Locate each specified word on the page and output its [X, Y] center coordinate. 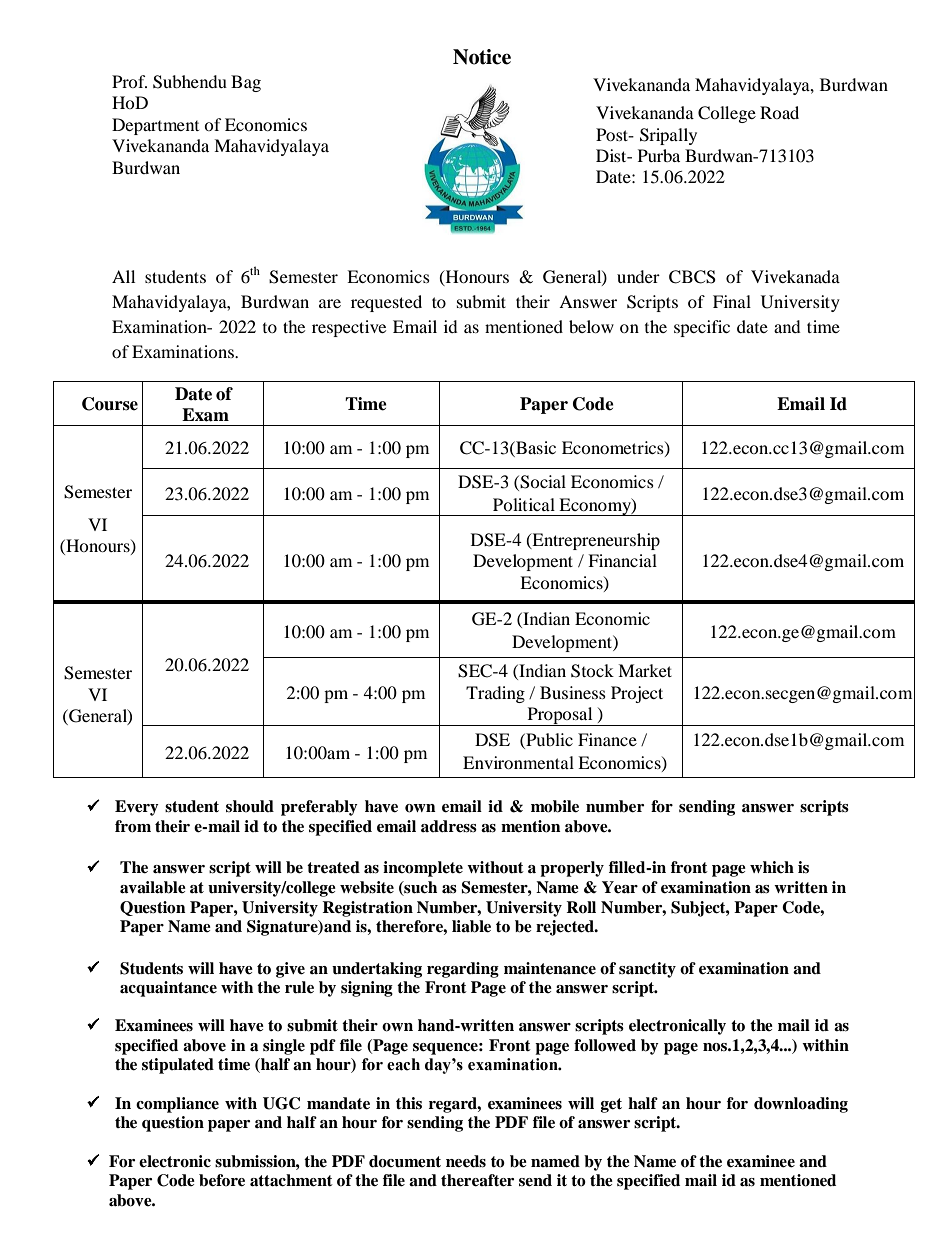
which [772, 867]
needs [466, 1161]
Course [110, 404]
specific [702, 328]
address [449, 826]
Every [137, 808]
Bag [246, 83]
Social [543, 482]
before [222, 1180]
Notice [482, 57]
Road [779, 112]
